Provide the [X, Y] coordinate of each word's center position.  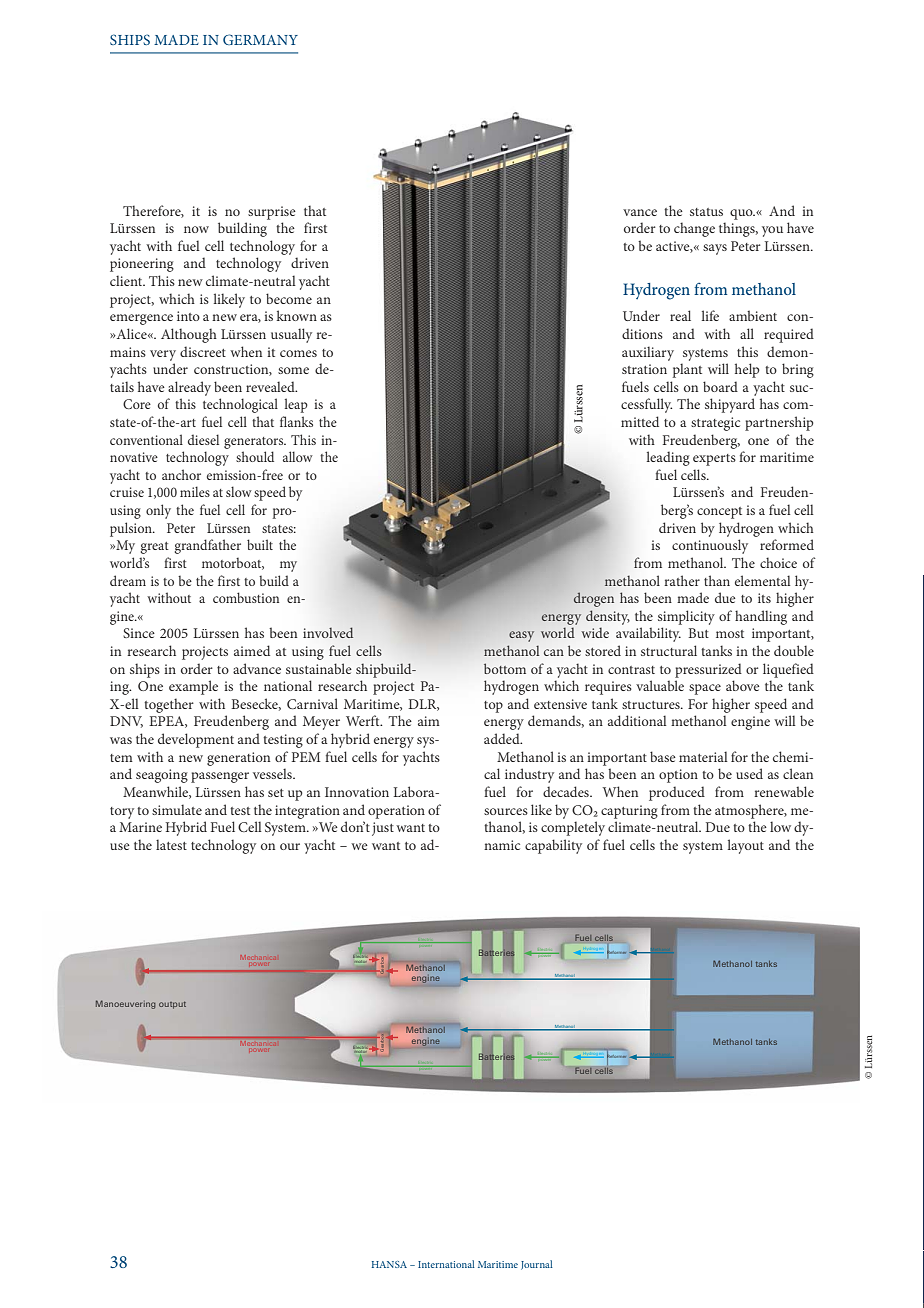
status [706, 212]
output [172, 1005]
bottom [505, 668]
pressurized [708, 670]
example [193, 687]
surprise [272, 213]
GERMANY [260, 39]
